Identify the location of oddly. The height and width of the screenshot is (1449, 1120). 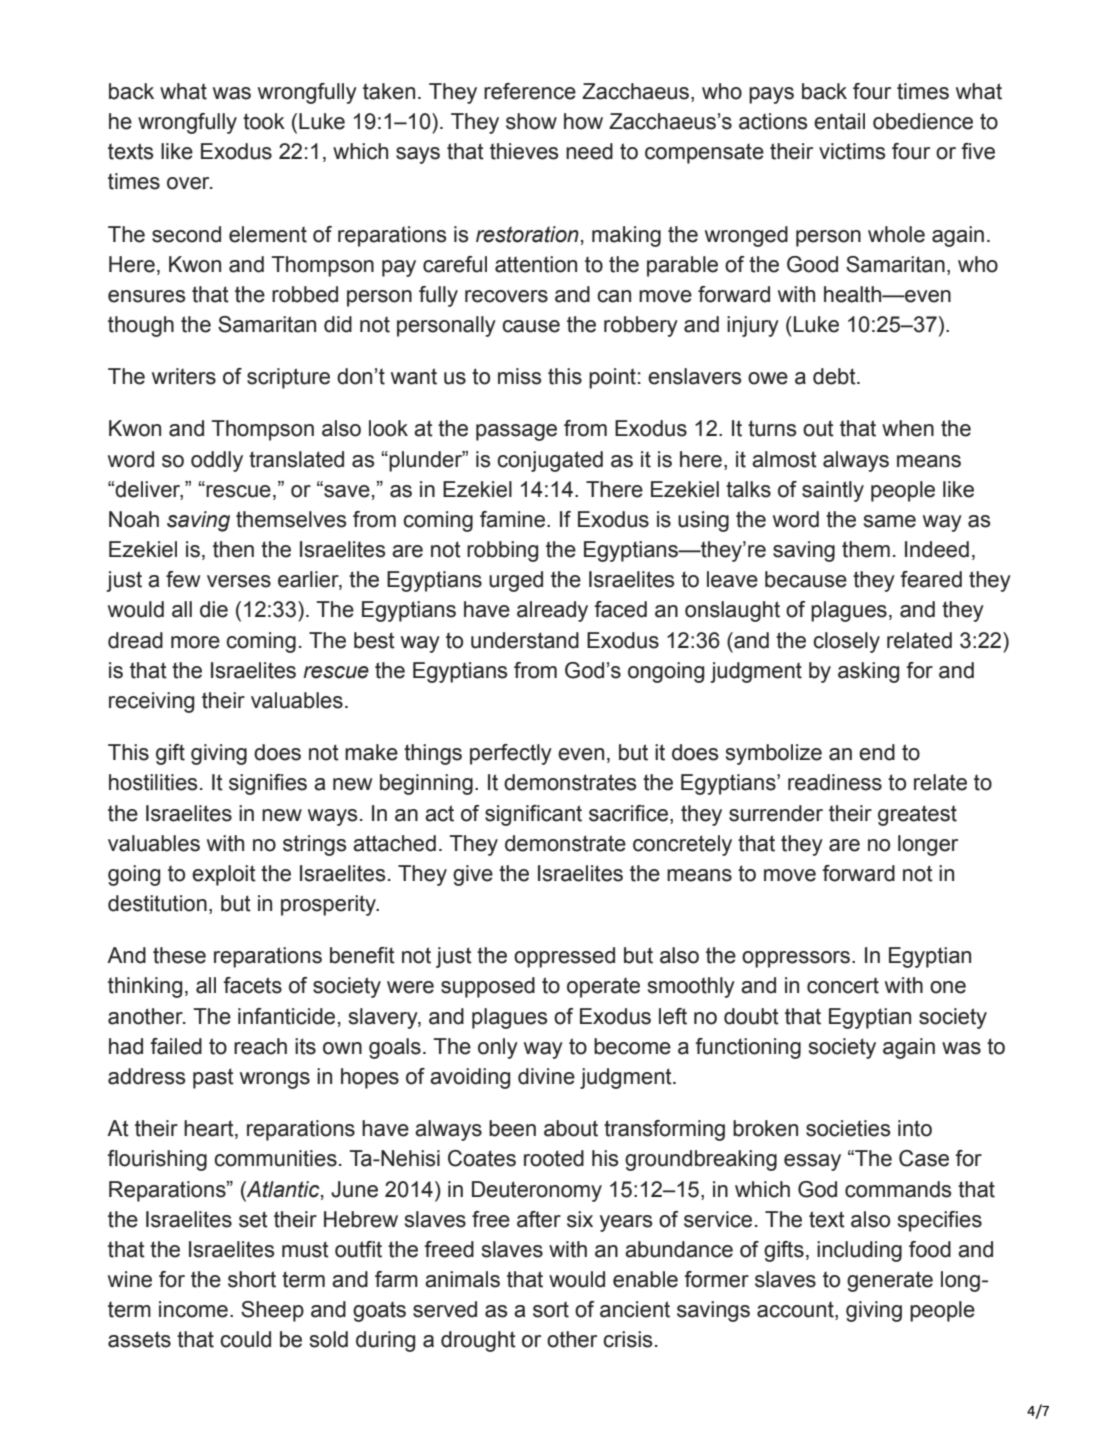
(217, 461).
